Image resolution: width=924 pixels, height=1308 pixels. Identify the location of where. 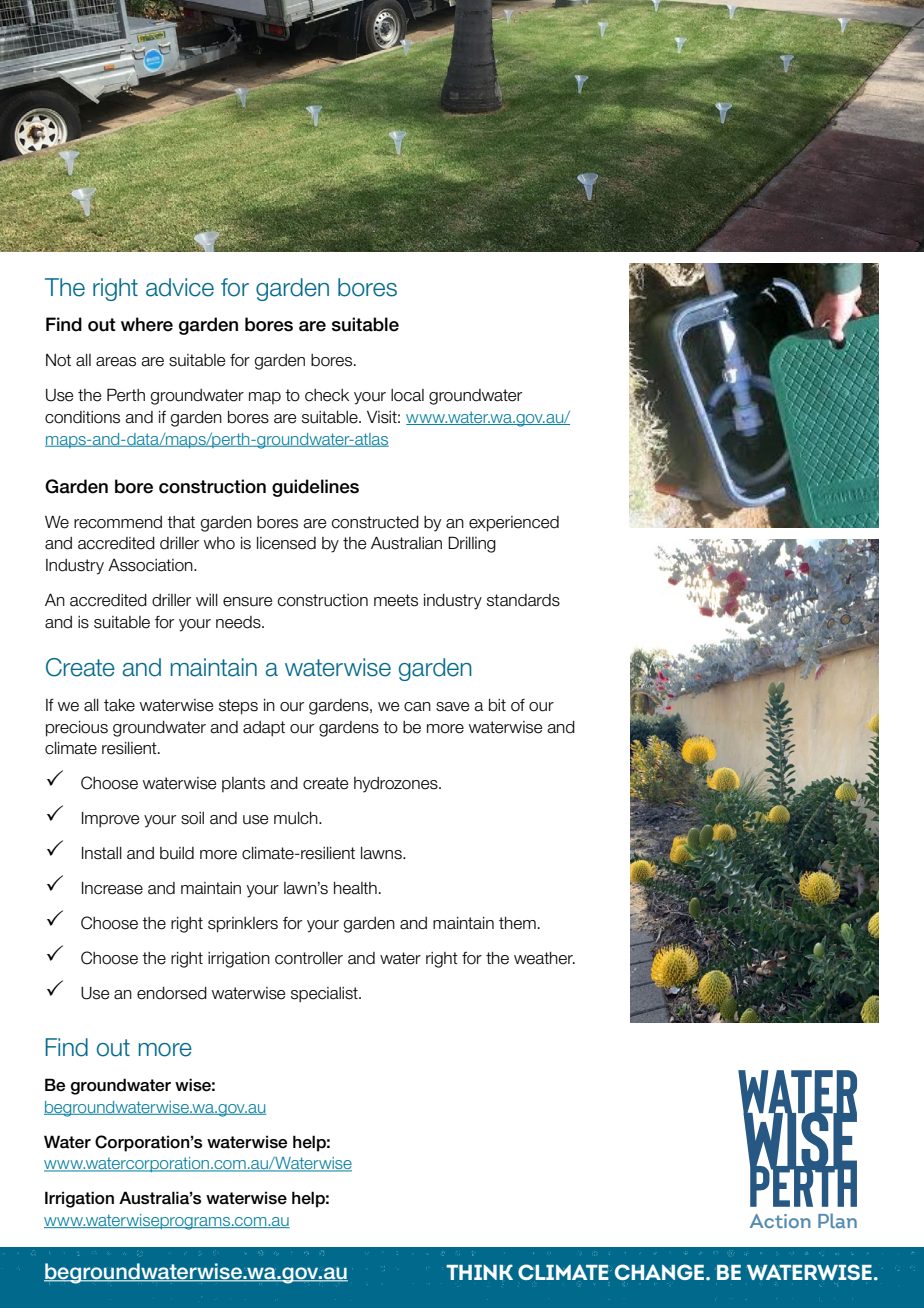
(147, 324).
